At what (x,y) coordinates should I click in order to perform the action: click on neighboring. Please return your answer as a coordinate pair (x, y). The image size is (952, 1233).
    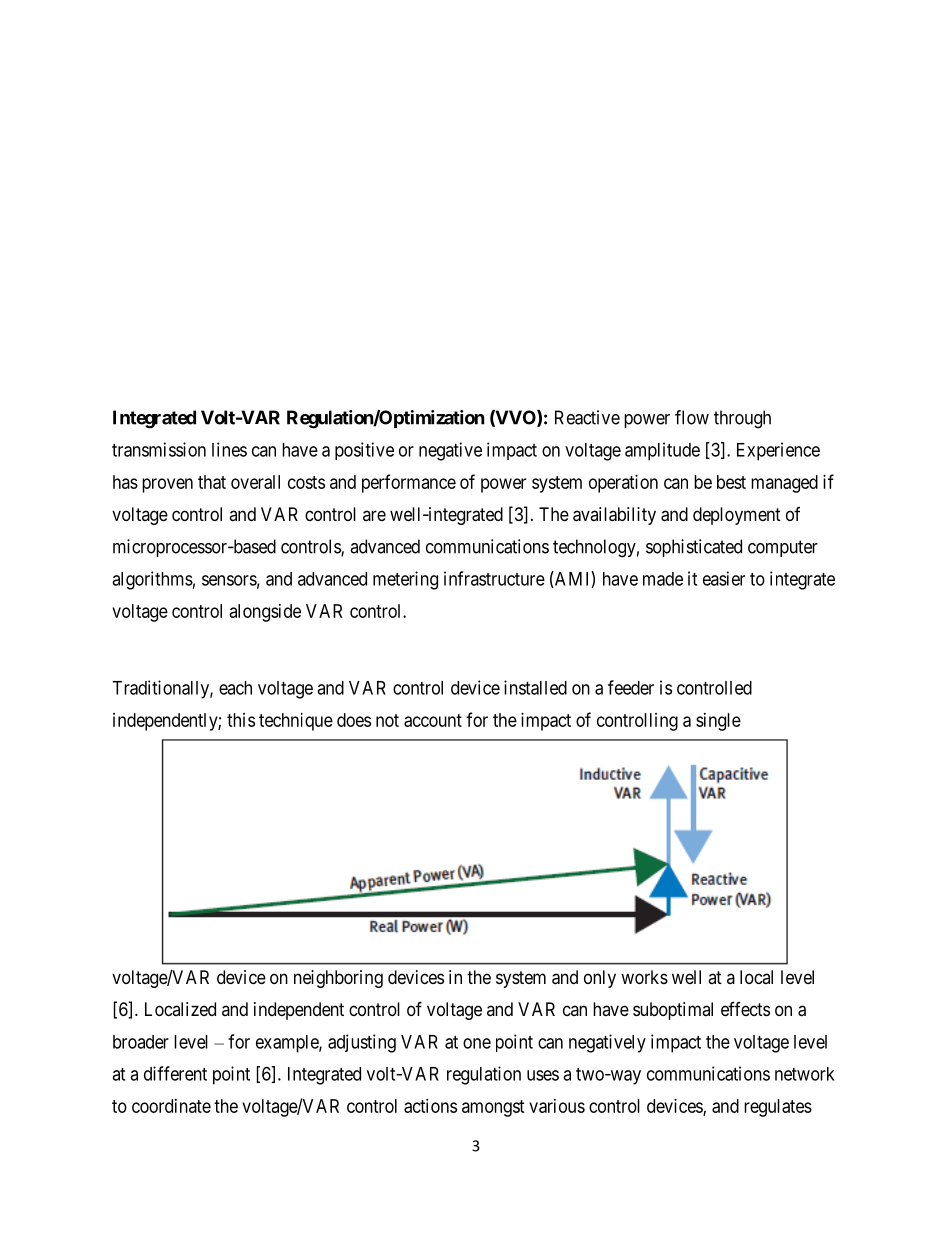
    Looking at the image, I should click on (338, 979).
